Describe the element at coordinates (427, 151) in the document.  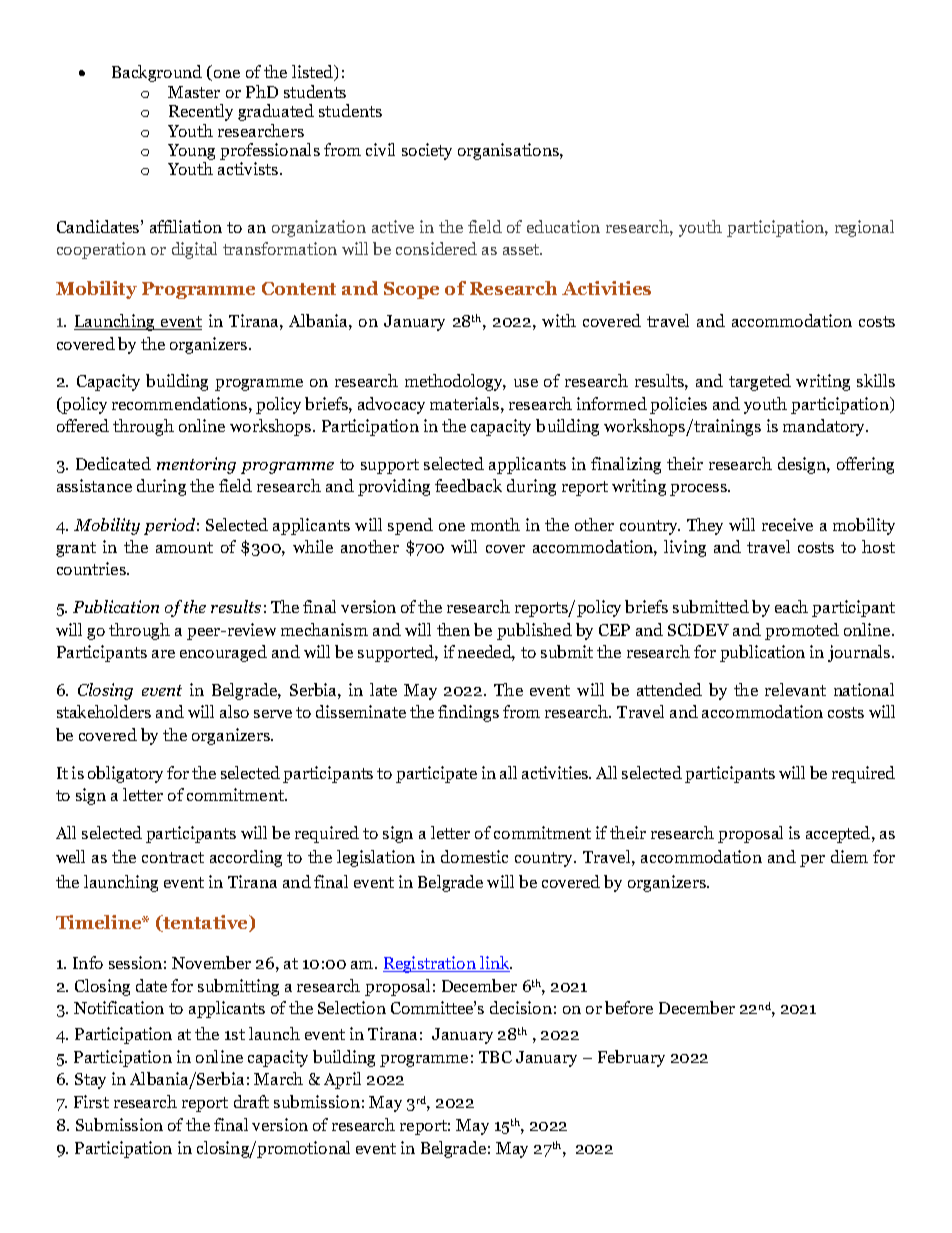
I see `society` at that location.
